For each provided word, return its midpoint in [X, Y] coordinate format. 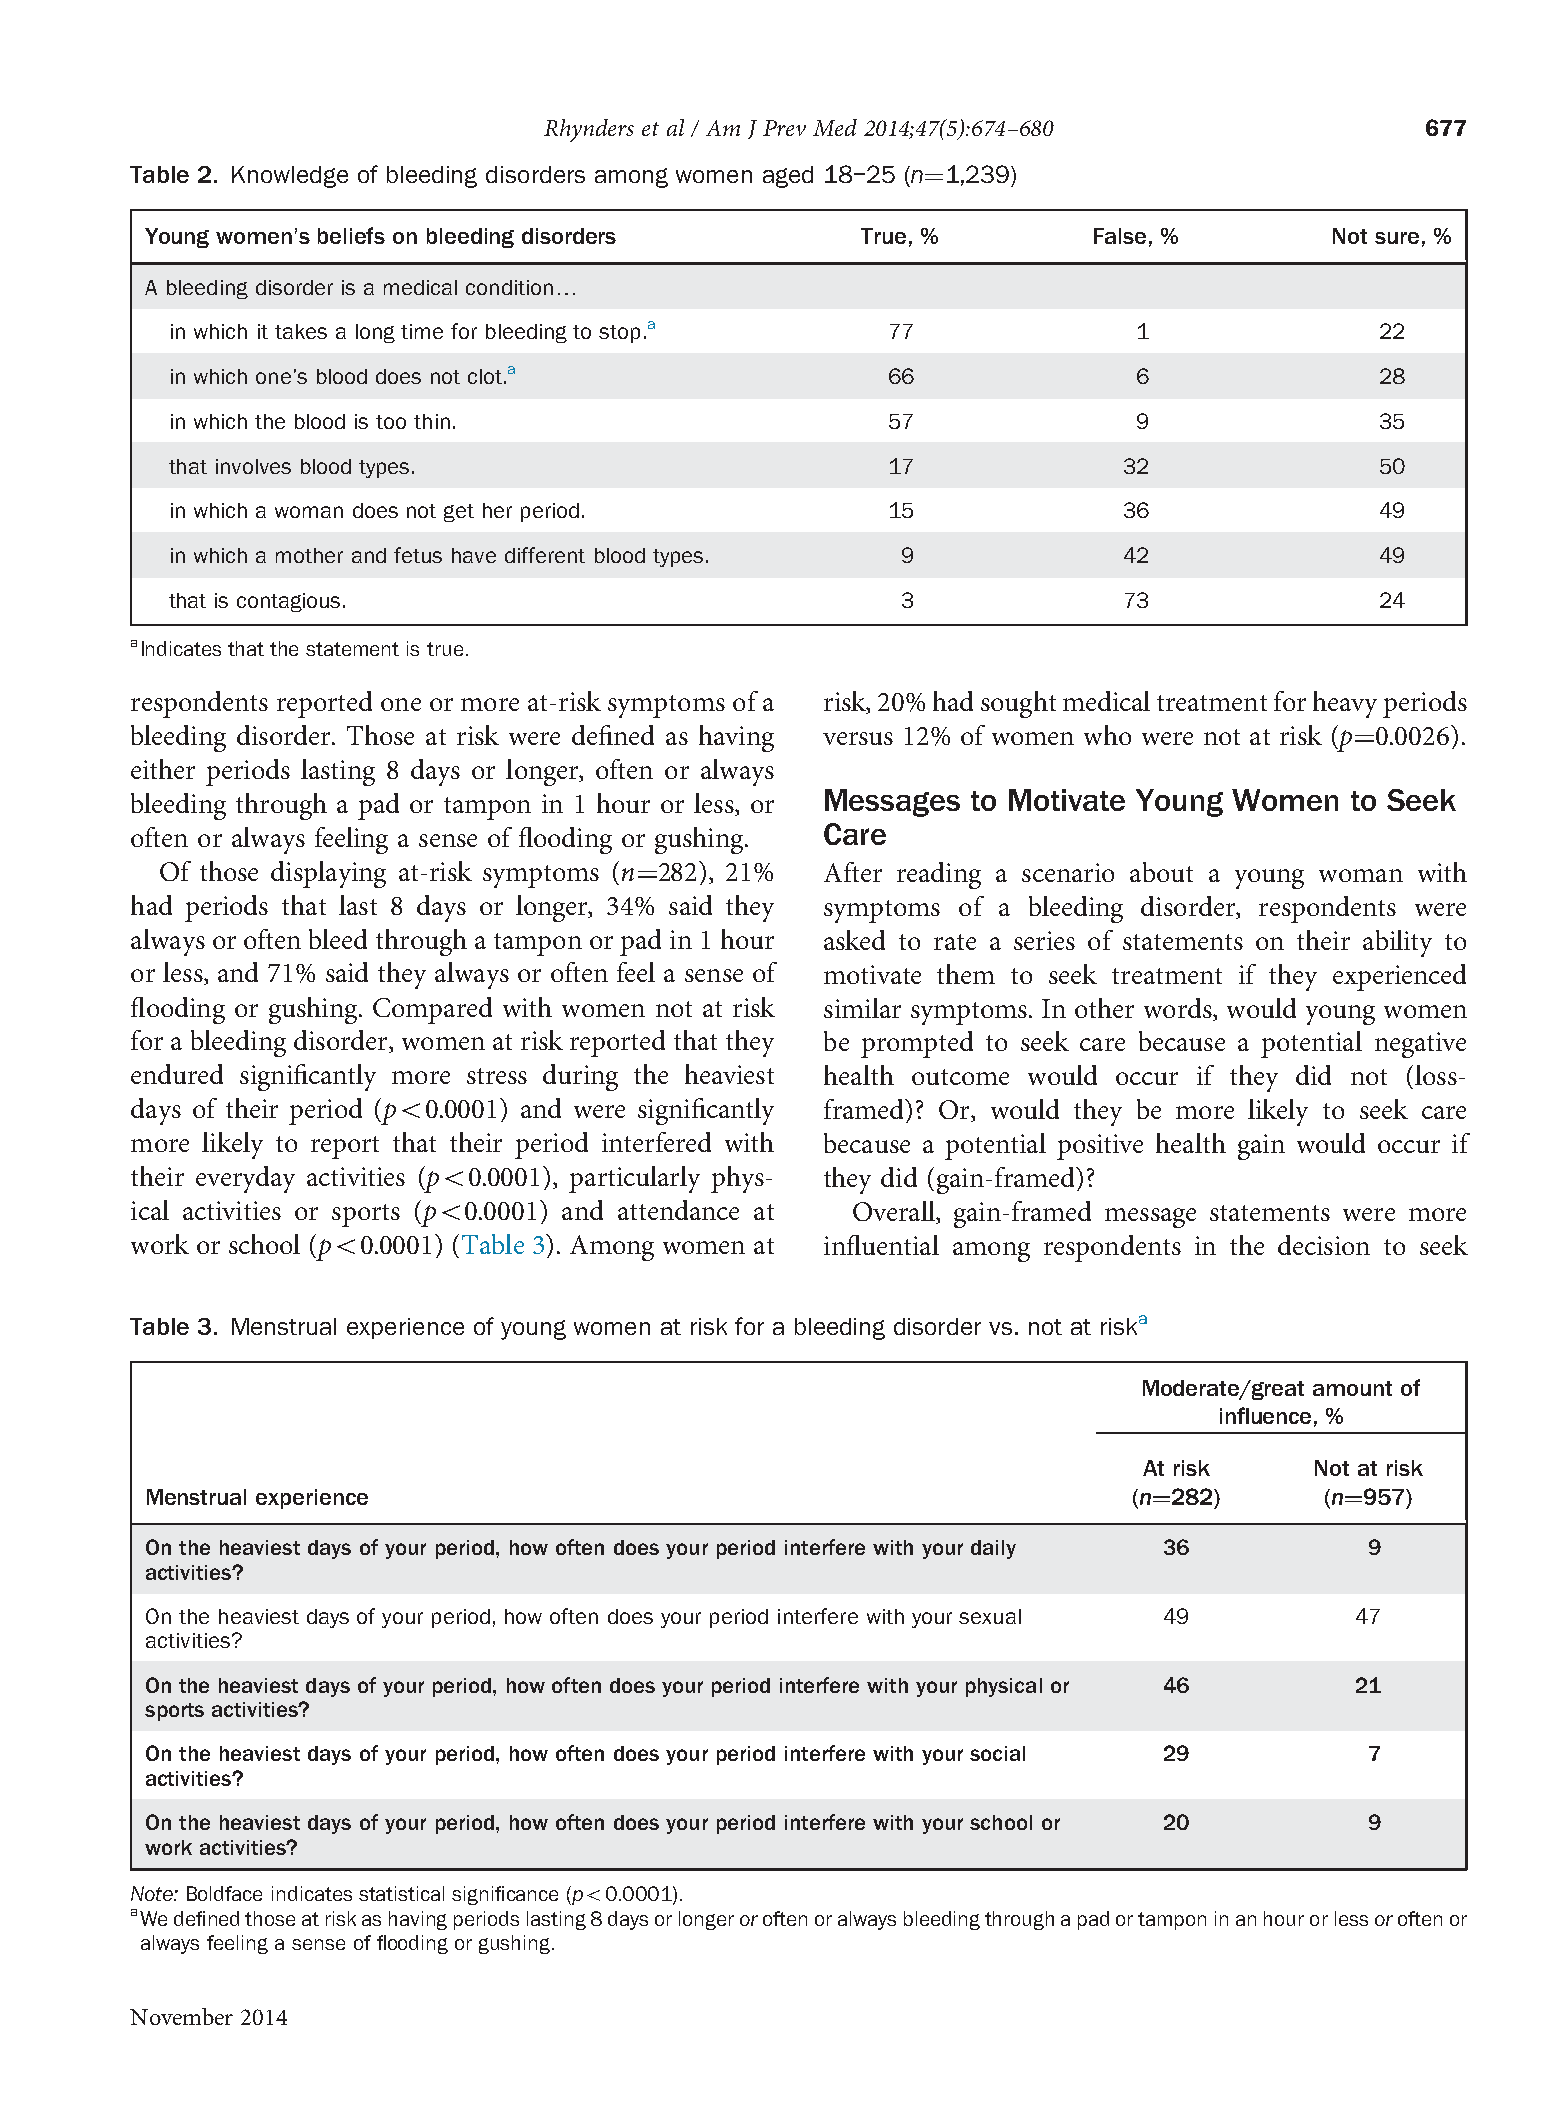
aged [788, 177]
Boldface [224, 1893]
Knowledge [290, 177]
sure [1397, 238]
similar [862, 1008]
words [1179, 1008]
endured [177, 1074]
